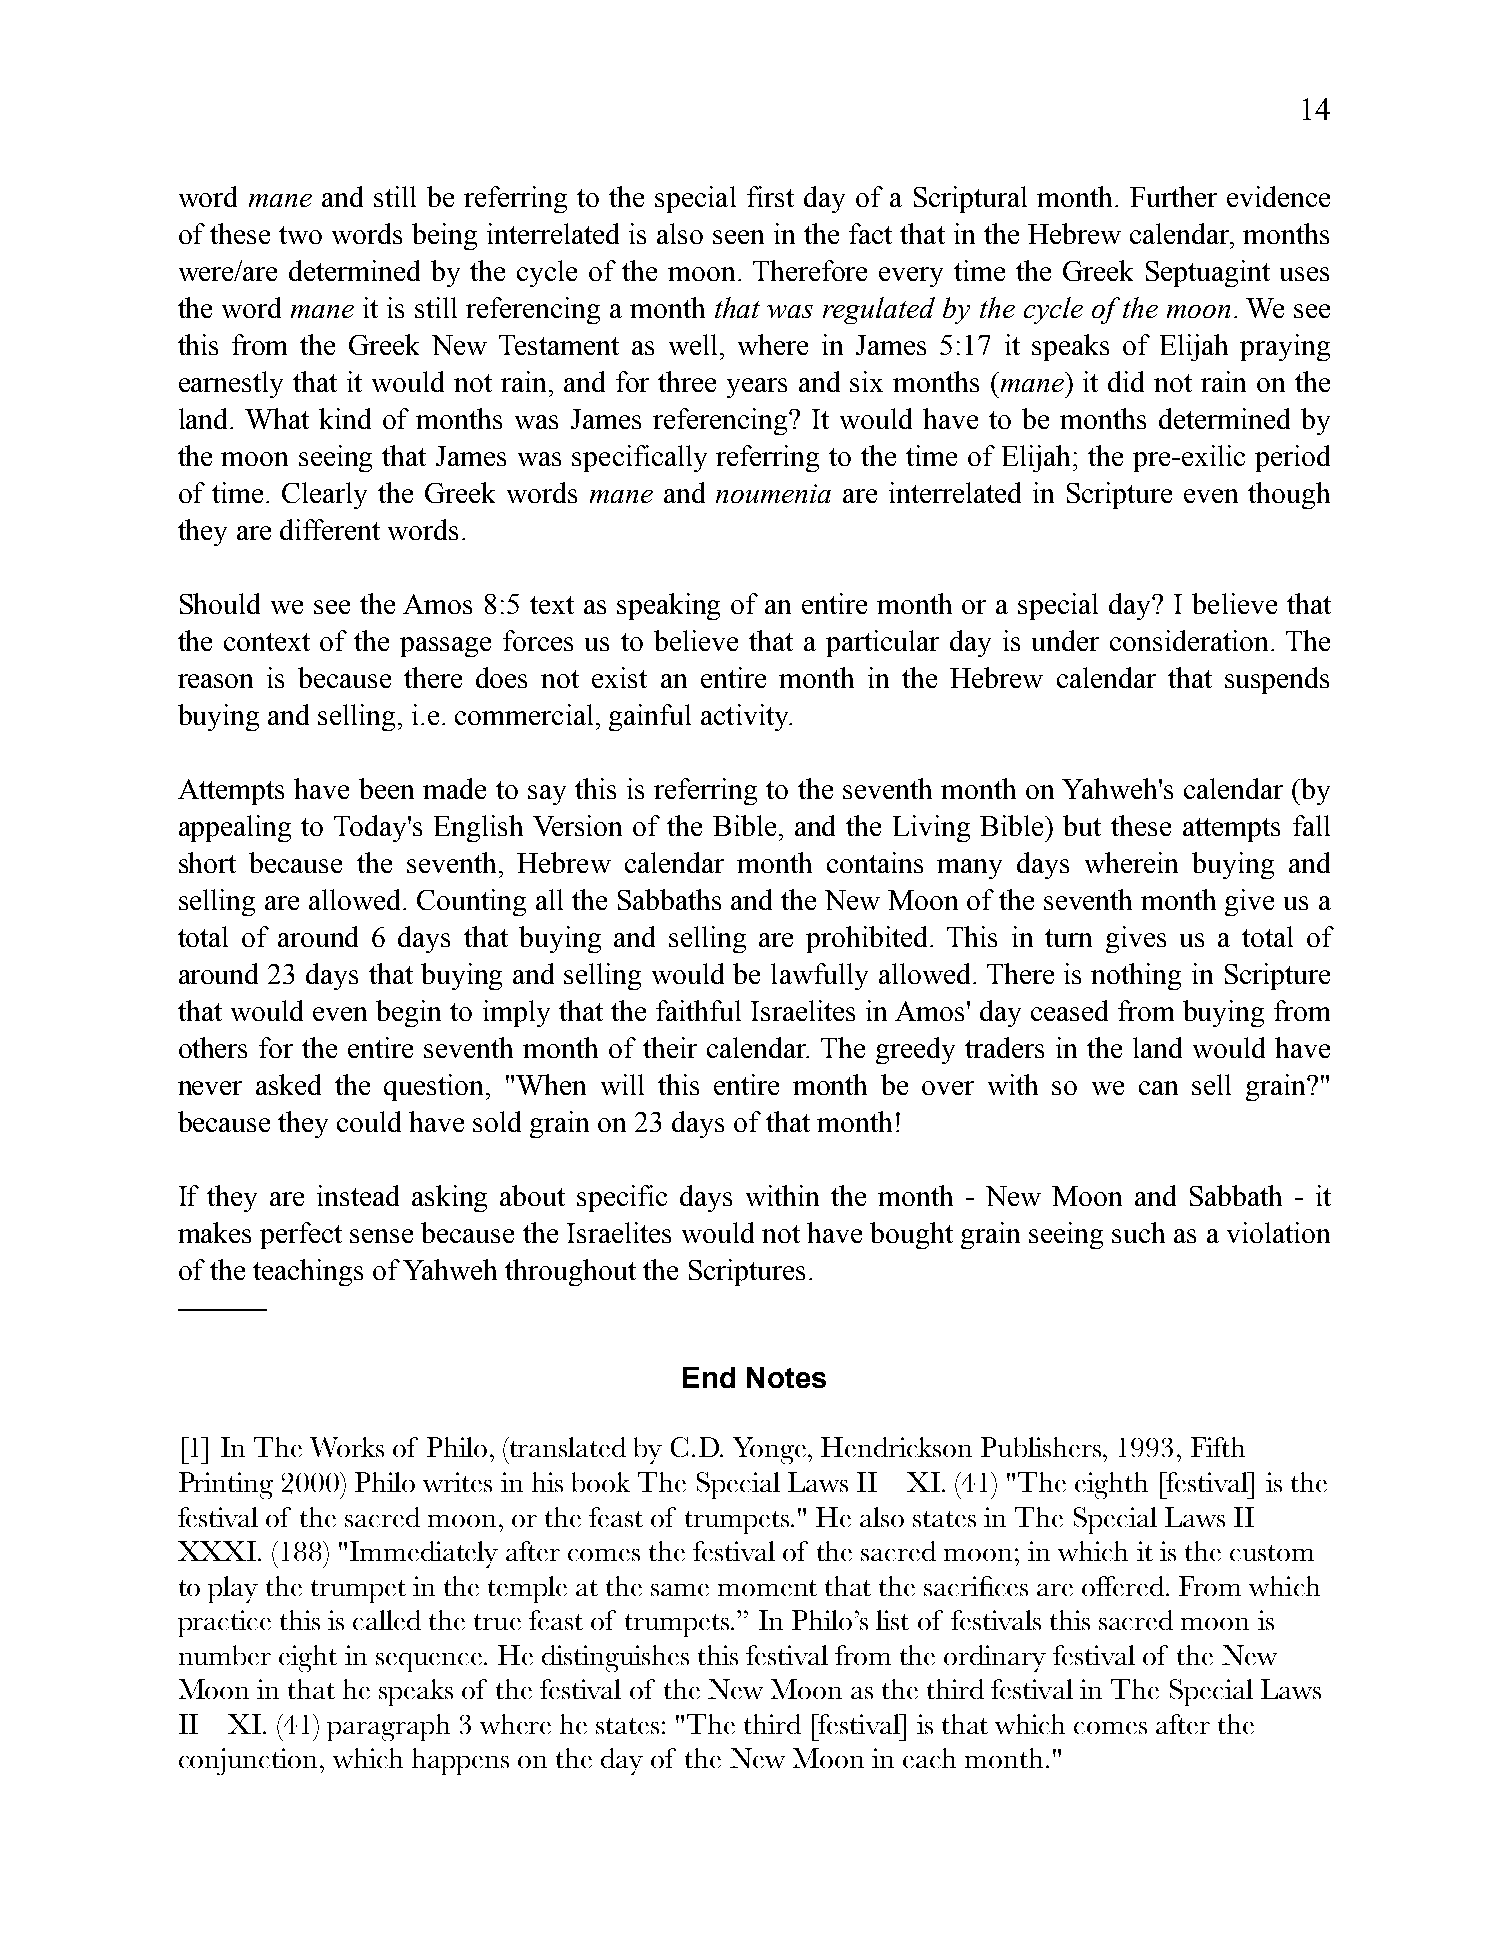 This page has height=1953, width=1509. I want to click on perfect, so click(301, 1235).
